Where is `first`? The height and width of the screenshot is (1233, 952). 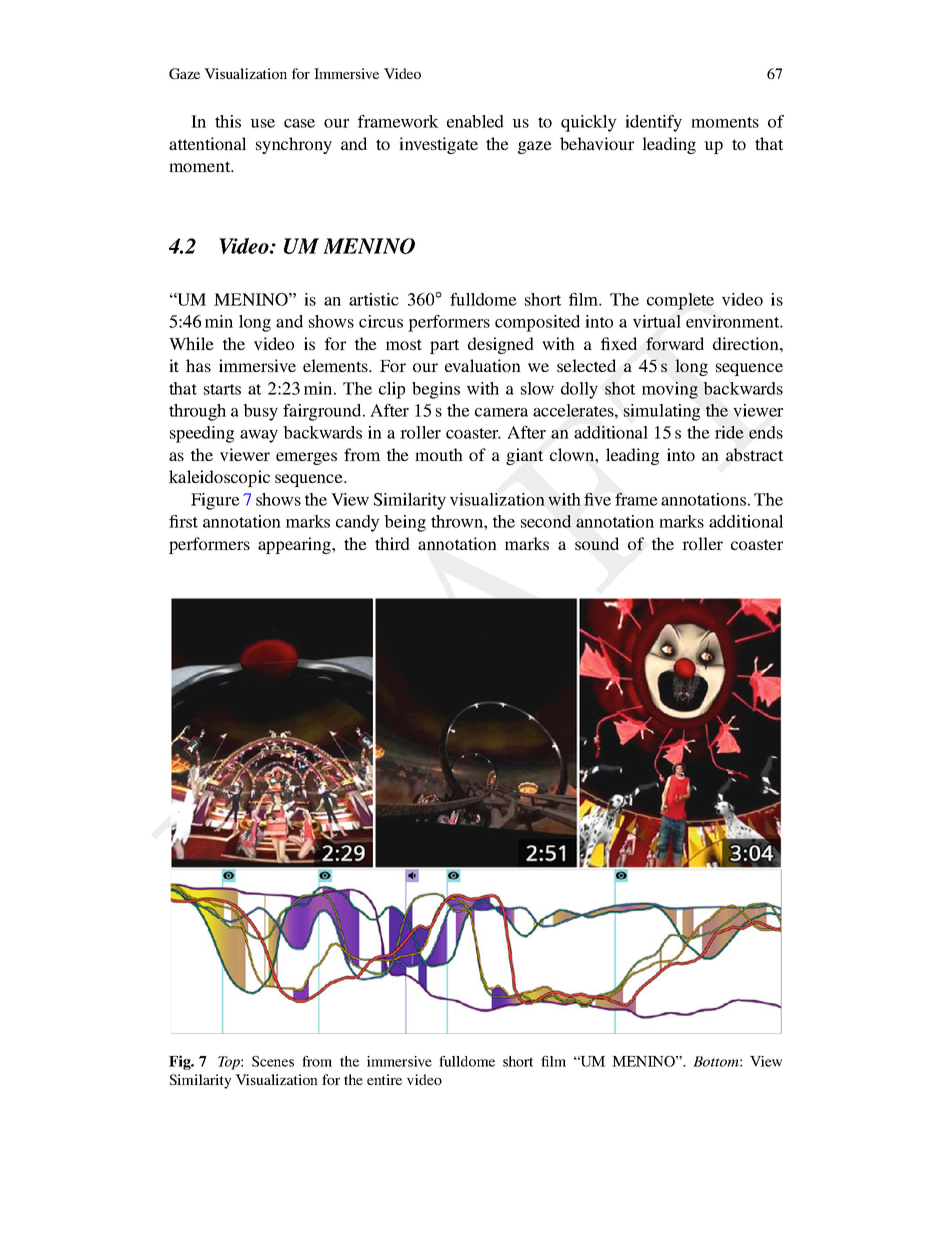
first is located at coordinates (183, 521).
